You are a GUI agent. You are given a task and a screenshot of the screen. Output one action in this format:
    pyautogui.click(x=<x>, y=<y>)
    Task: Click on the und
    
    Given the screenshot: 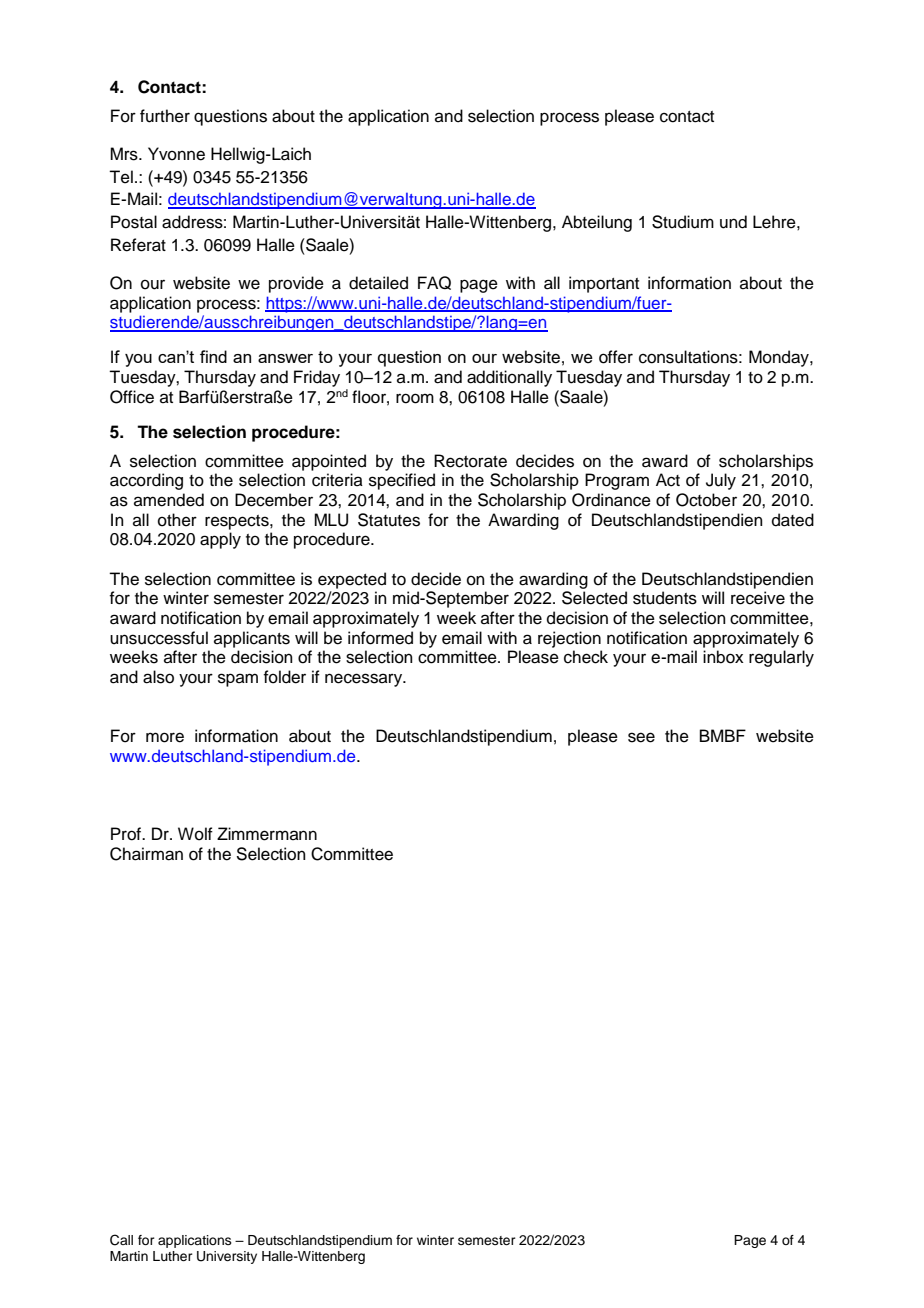 What is the action you would take?
    pyautogui.click(x=733, y=222)
